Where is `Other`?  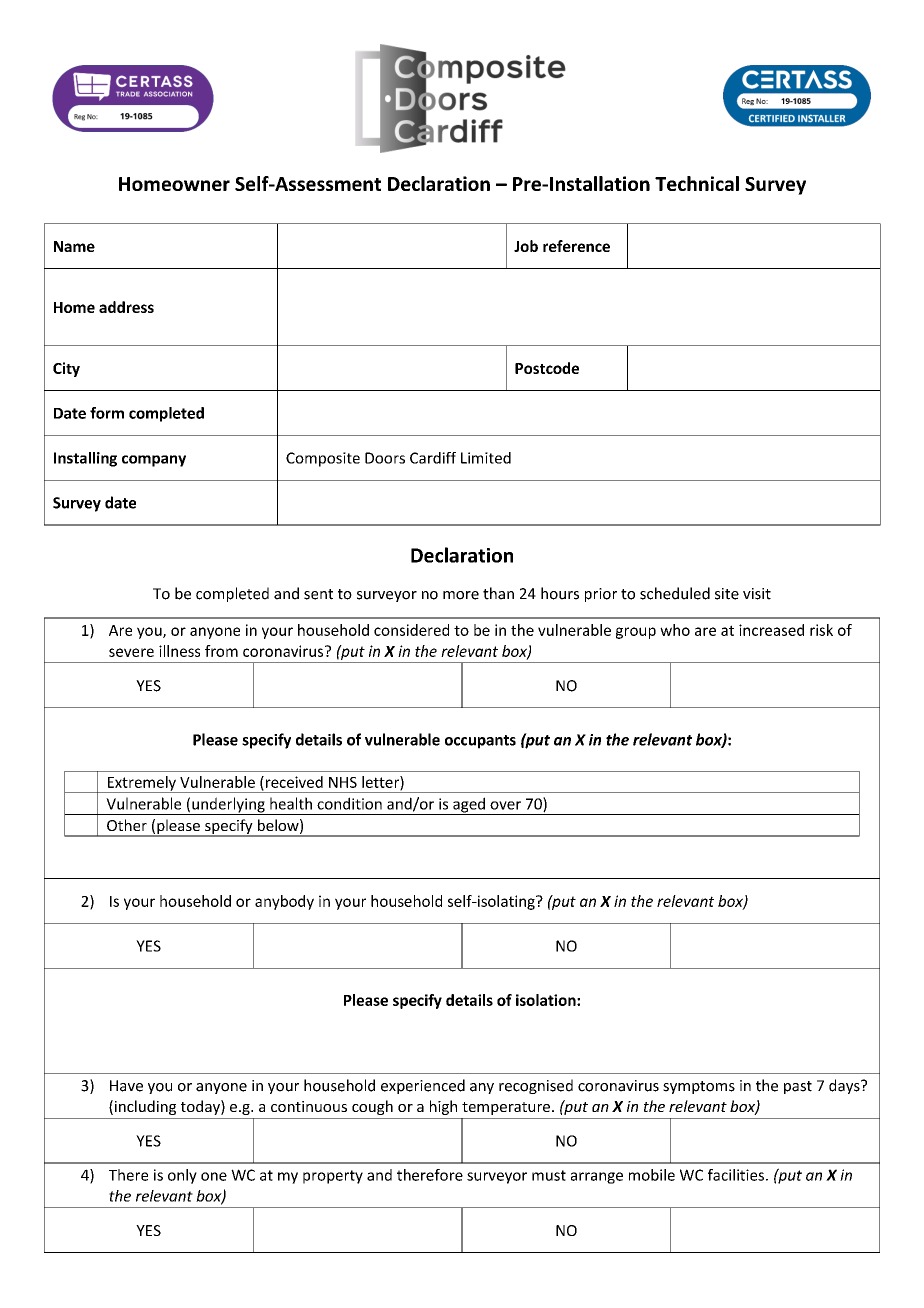 Other is located at coordinates (127, 825).
